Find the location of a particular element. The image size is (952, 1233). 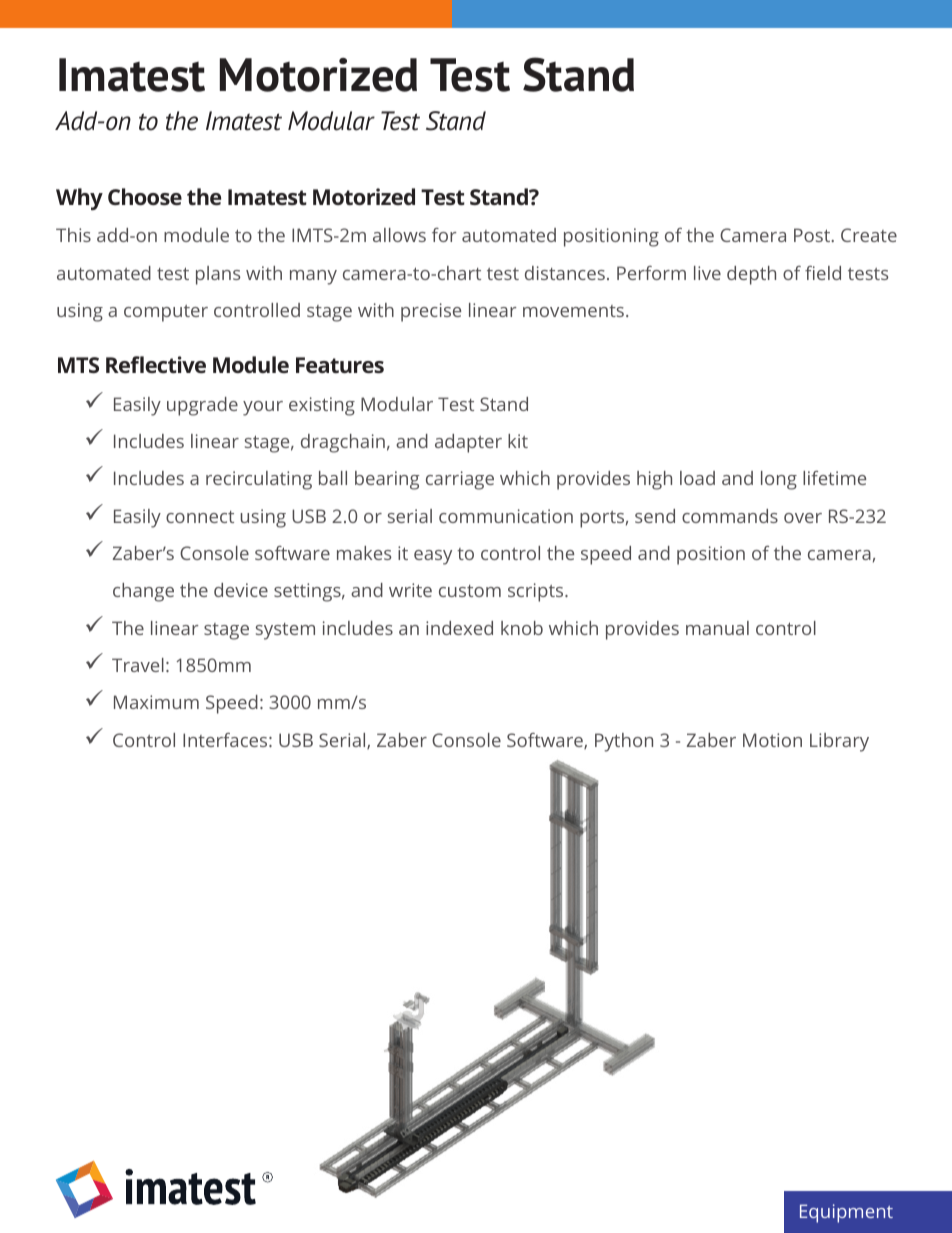

Python is located at coordinates (624, 742).
